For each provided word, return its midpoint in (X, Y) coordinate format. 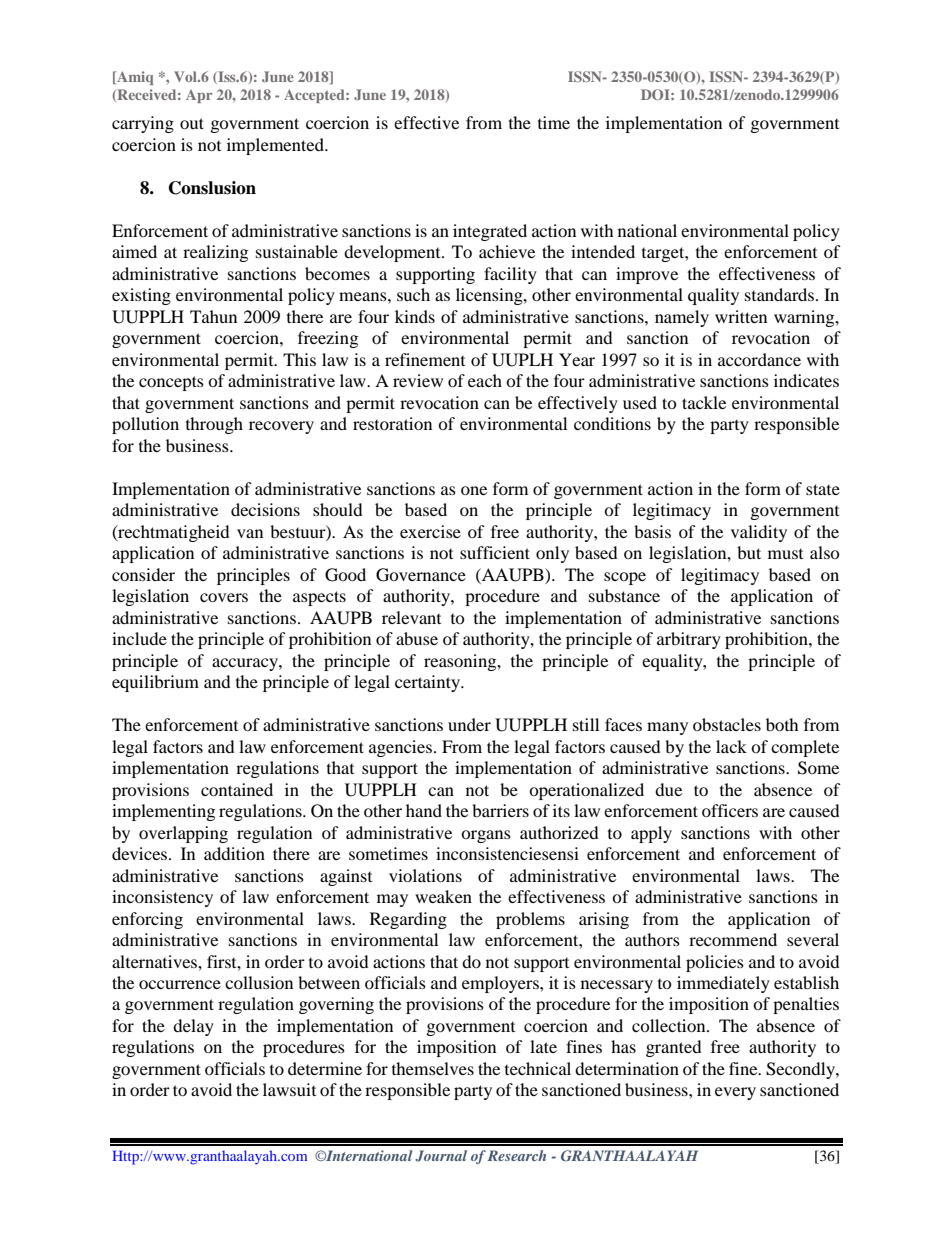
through (214, 425)
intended (603, 251)
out (192, 123)
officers (730, 810)
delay (193, 1027)
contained (237, 789)
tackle (704, 402)
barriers (500, 810)
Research (516, 1155)
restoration (392, 423)
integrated (490, 232)
